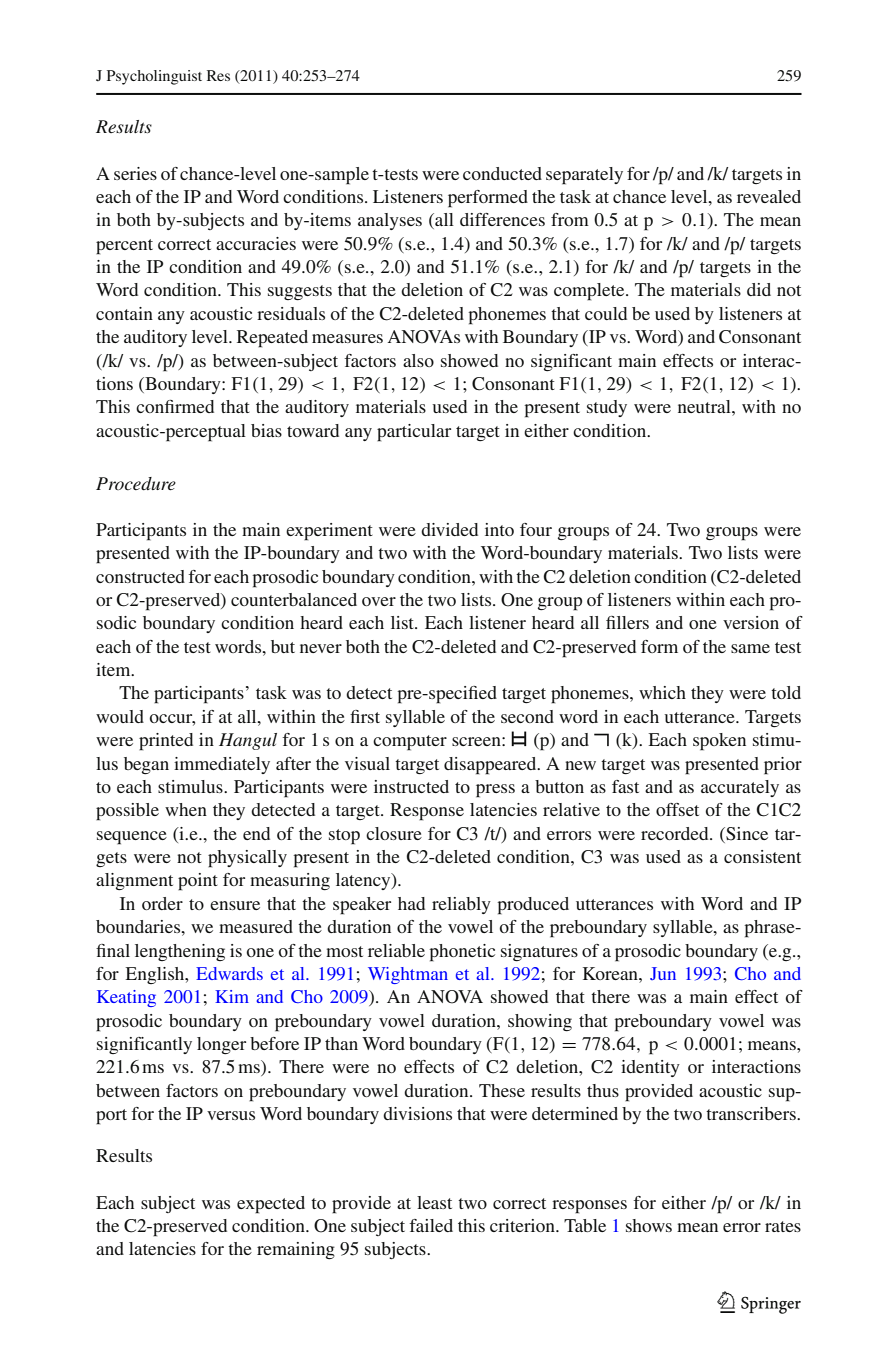 This screenshot has width=896, height=1359. Describe the element at coordinates (410, 743) in the screenshot. I see `computer` at that location.
